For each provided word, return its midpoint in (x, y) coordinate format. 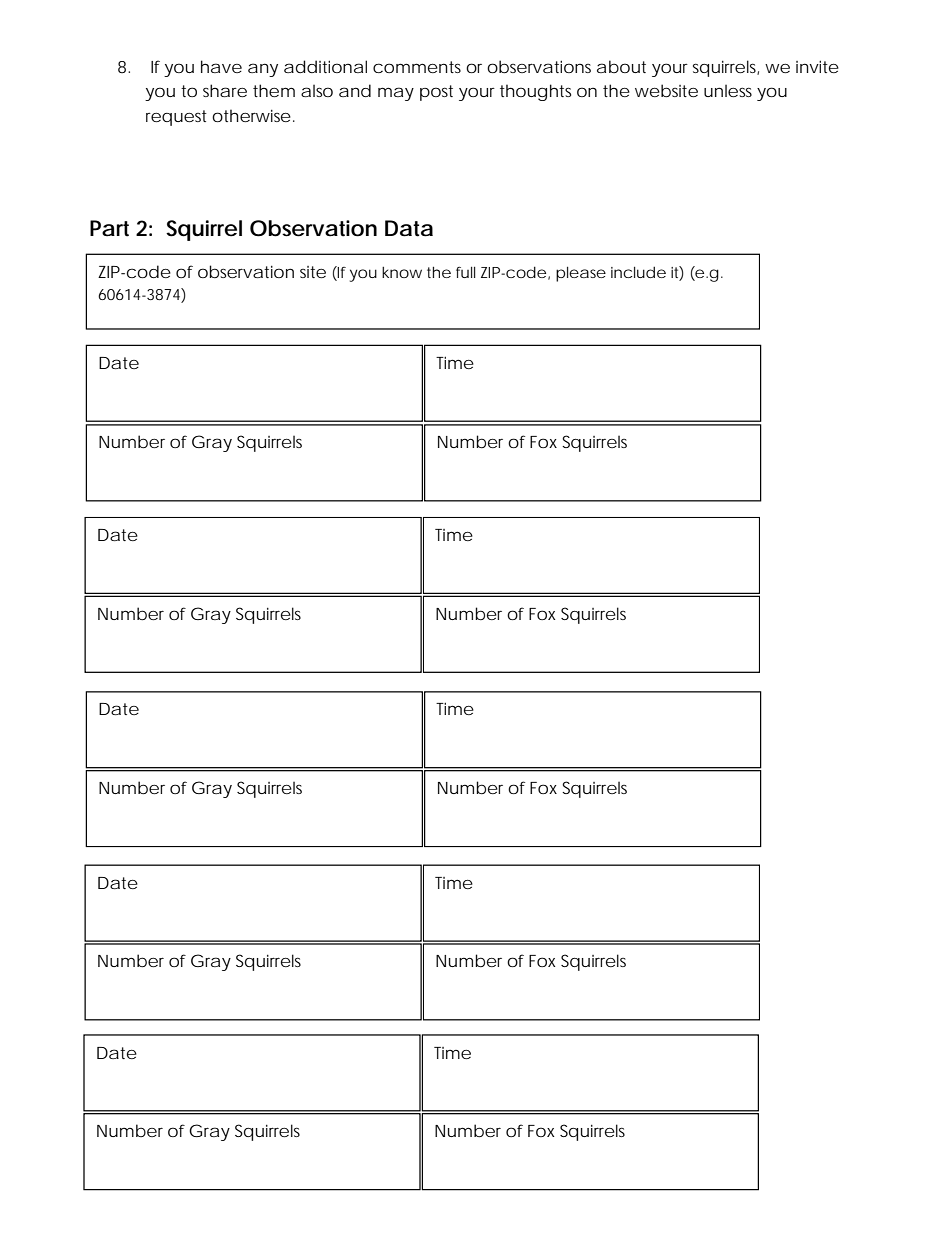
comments (417, 67)
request (176, 118)
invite (817, 66)
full (465, 272)
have (221, 66)
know (402, 272)
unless (728, 90)
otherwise (251, 115)
